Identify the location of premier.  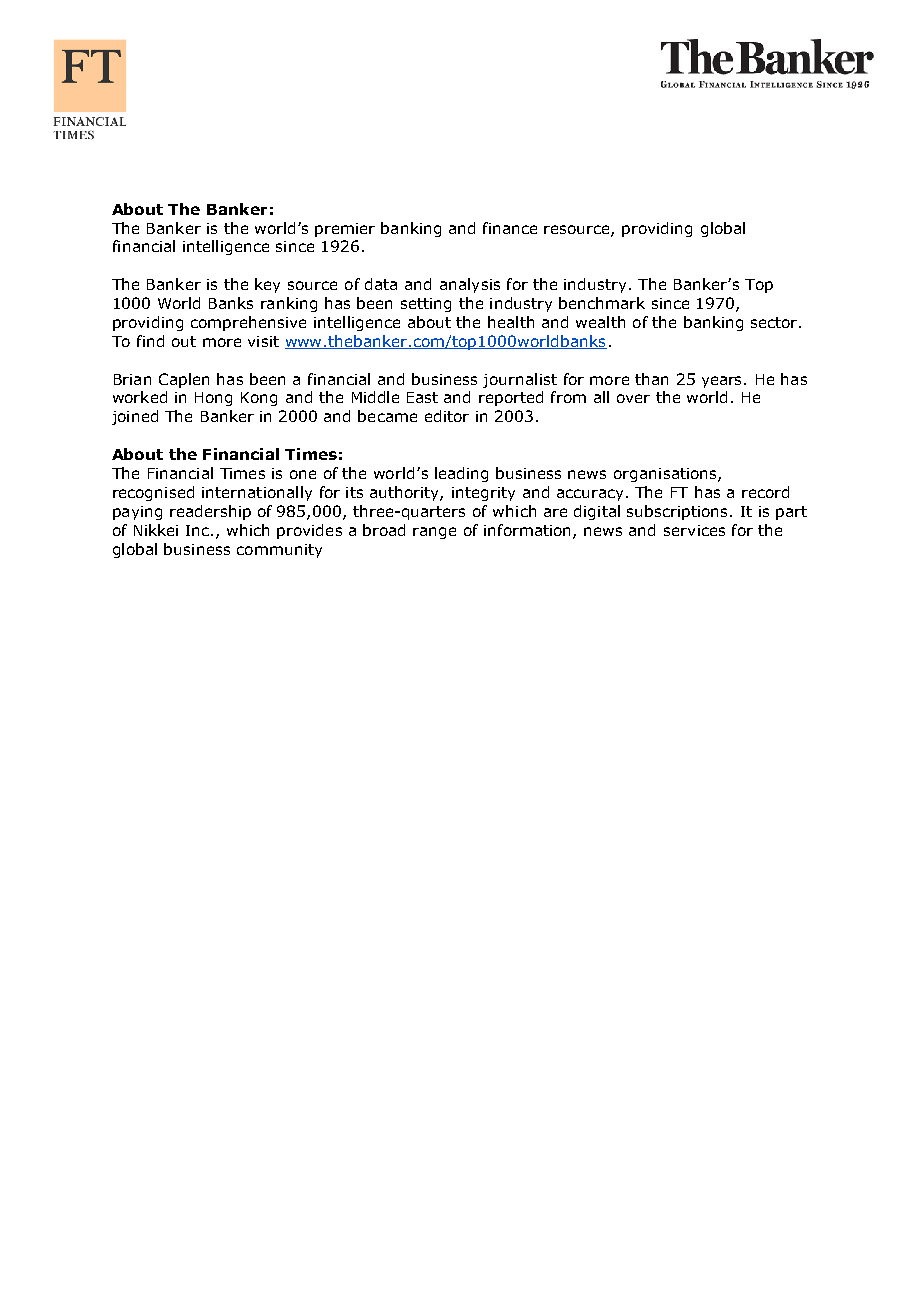
(345, 230).
